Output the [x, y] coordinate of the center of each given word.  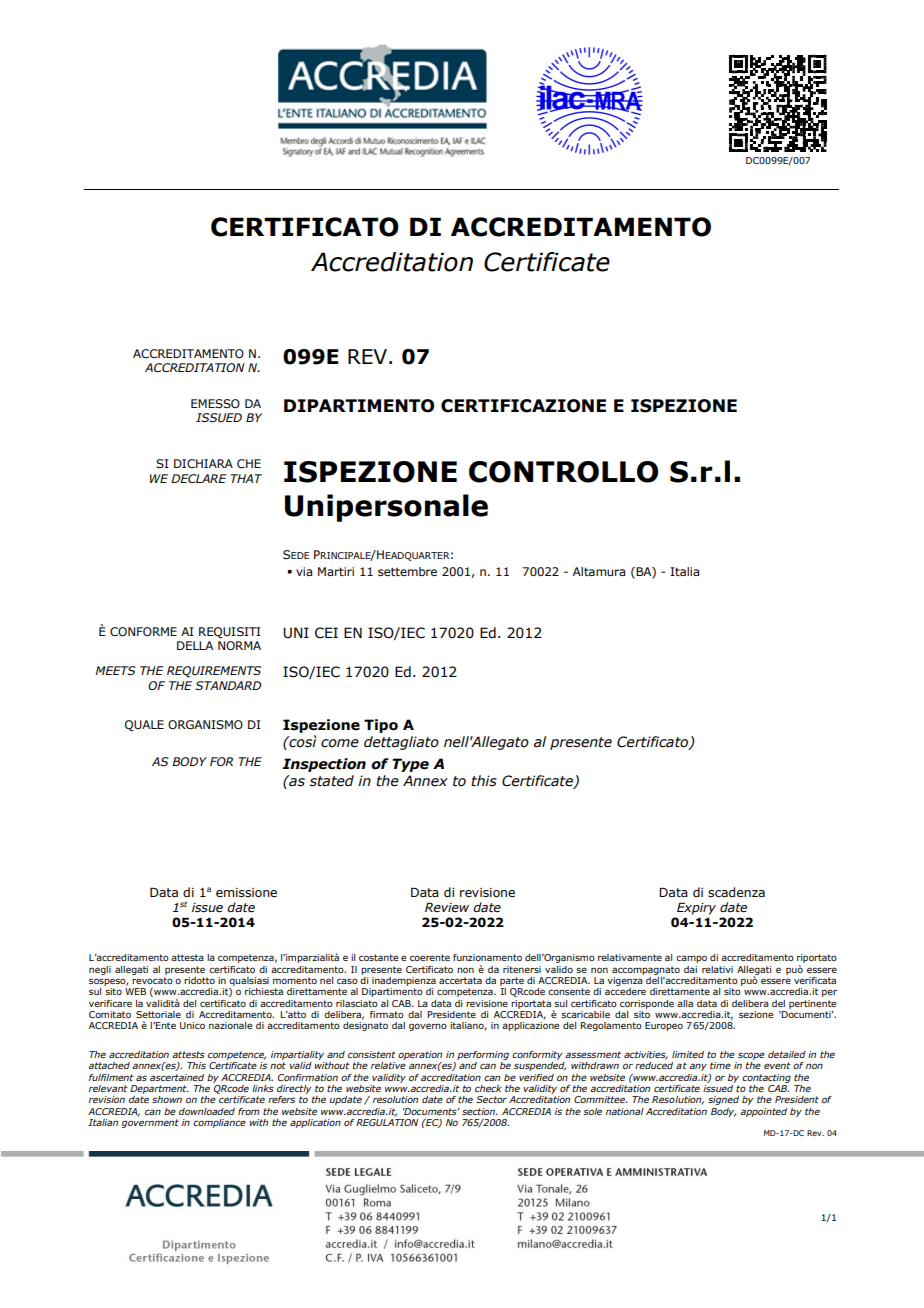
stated [332, 781]
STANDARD [228, 686]
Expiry [696, 908]
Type [410, 765]
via [304, 571]
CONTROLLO [563, 472]
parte [512, 981]
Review [447, 907]
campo [691, 959]
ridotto [199, 980]
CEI [326, 633]
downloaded [207, 1111]
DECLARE [199, 478]
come [340, 743]
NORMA [239, 645]
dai [690, 969]
